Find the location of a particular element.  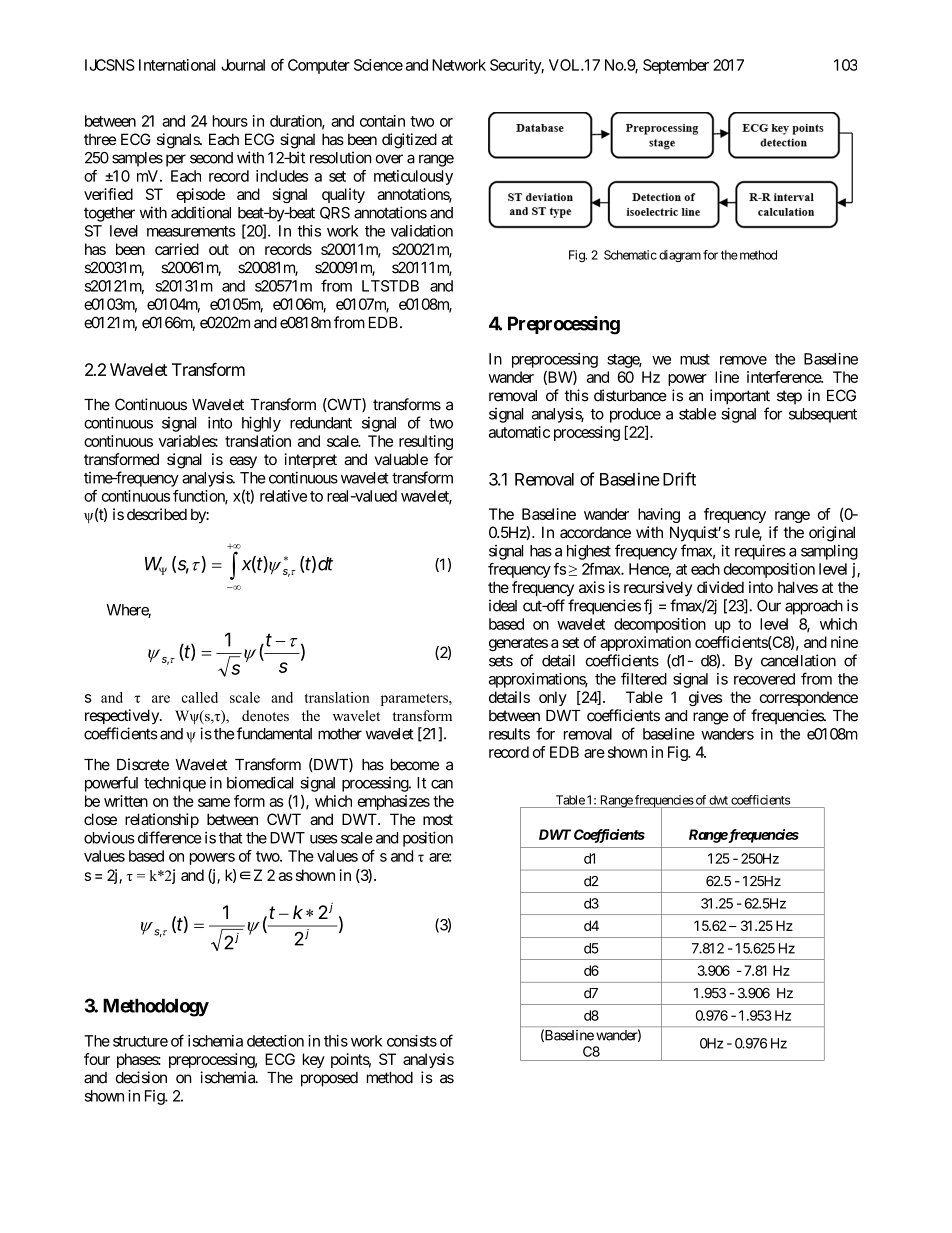

described is located at coordinates (157, 514).
